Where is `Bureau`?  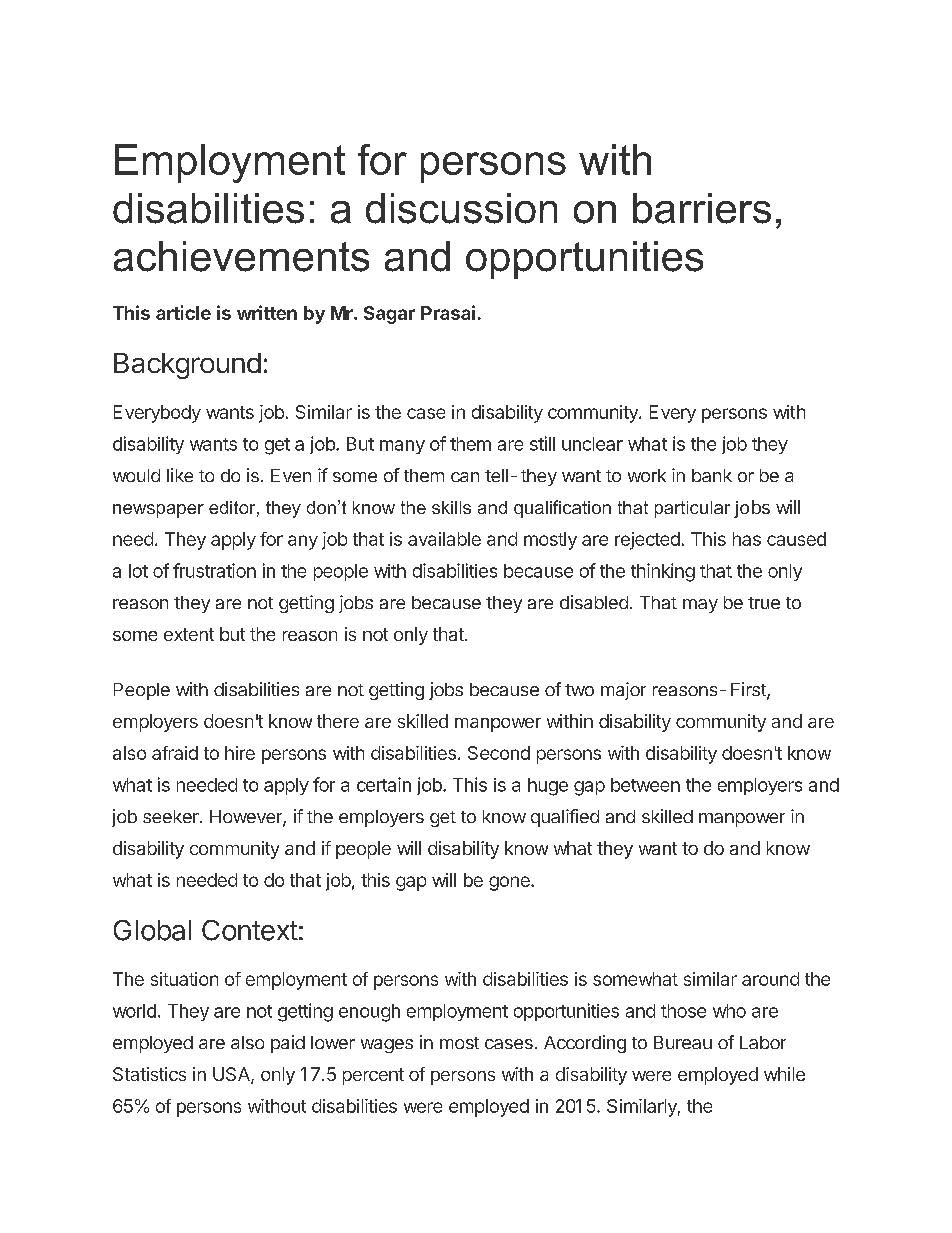 Bureau is located at coordinates (683, 1042).
